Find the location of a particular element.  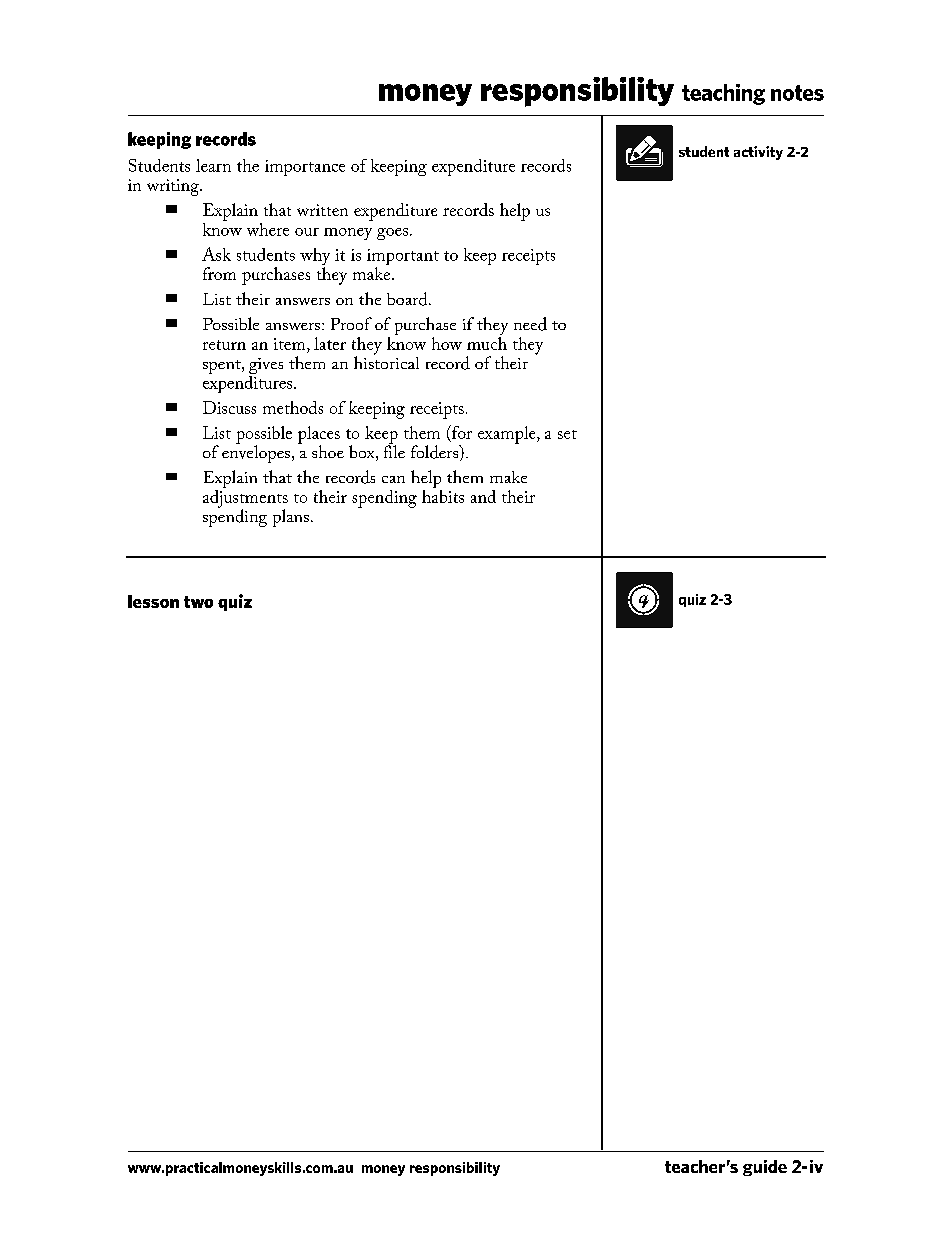

and is located at coordinates (483, 496).
